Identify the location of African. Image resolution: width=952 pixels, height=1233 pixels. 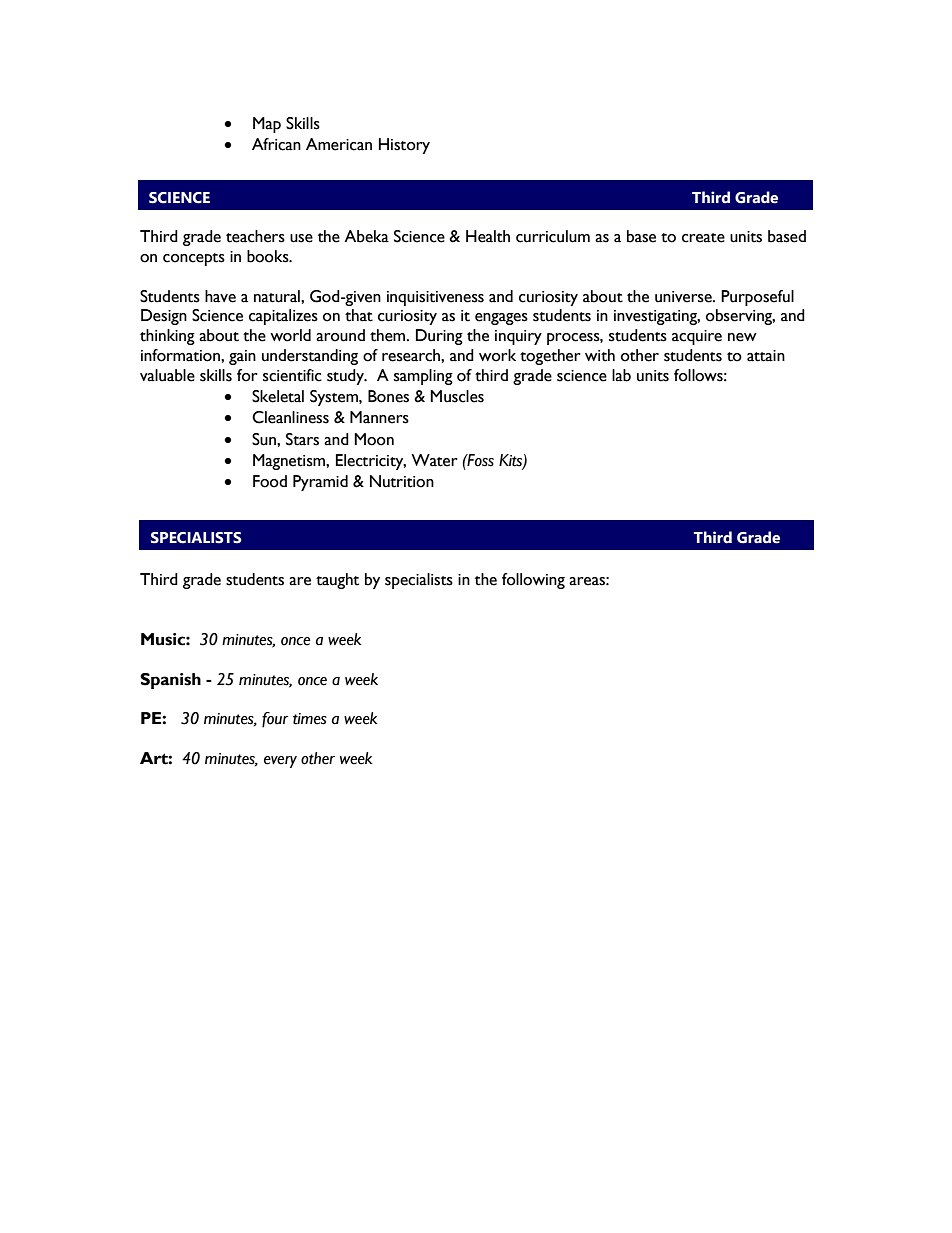
(276, 144).
